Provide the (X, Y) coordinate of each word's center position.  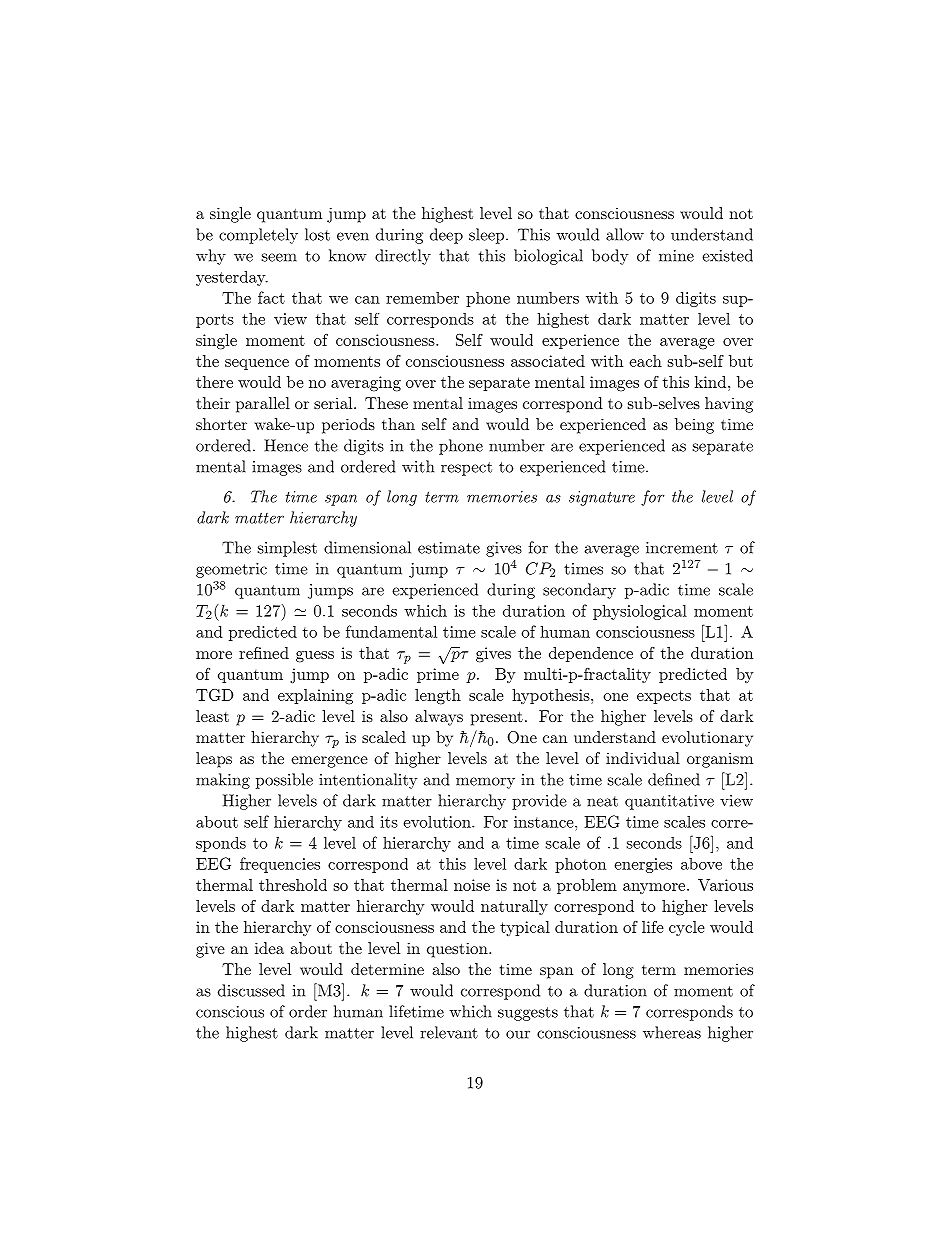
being (694, 426)
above (701, 864)
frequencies (280, 865)
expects (664, 697)
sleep (488, 236)
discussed (251, 990)
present (497, 718)
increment (682, 548)
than (398, 424)
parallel (263, 405)
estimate (449, 548)
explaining (315, 697)
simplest (287, 549)
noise (472, 885)
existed (727, 255)
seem (279, 257)
